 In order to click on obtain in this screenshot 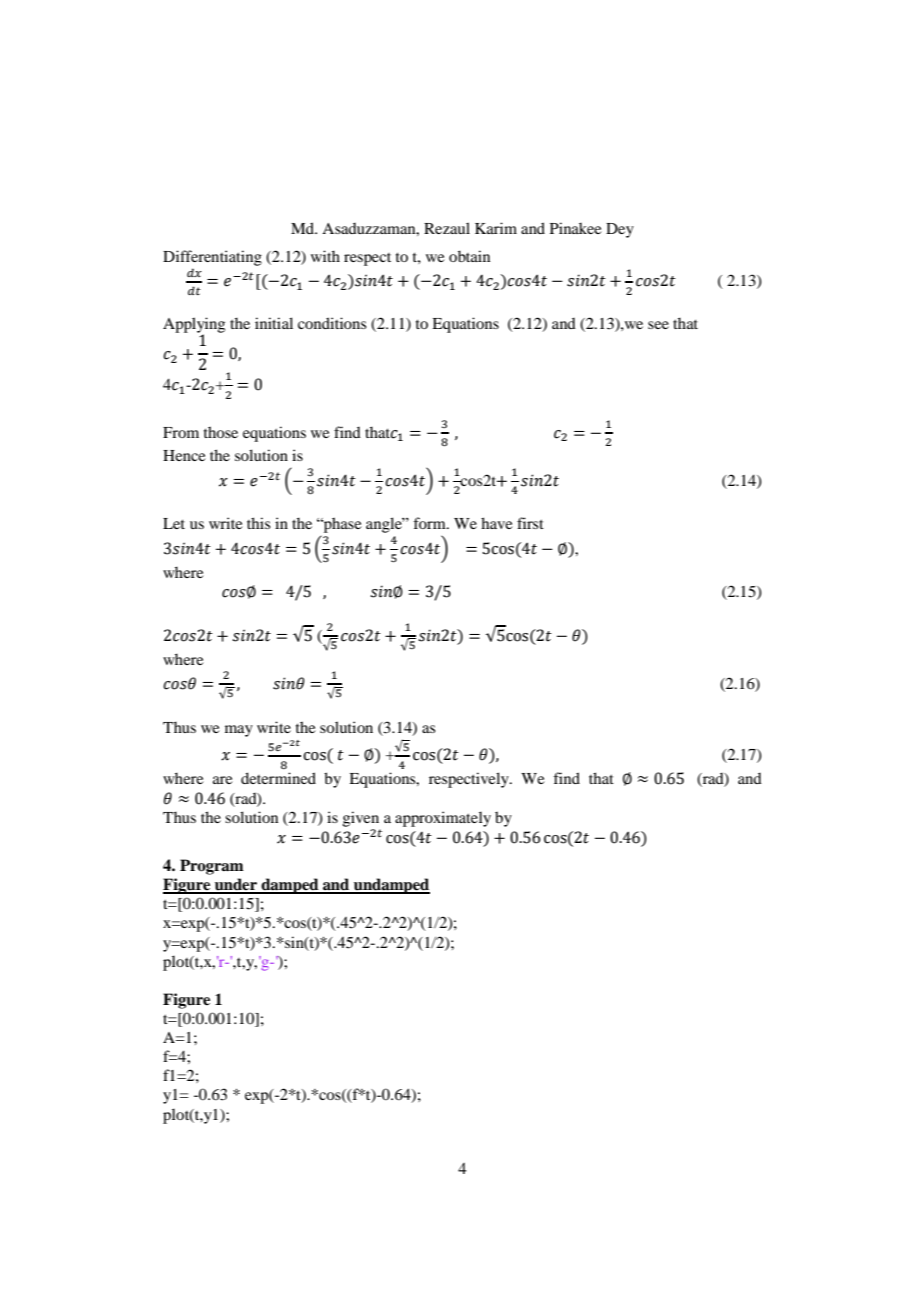, I will do `click(469, 256)`.
